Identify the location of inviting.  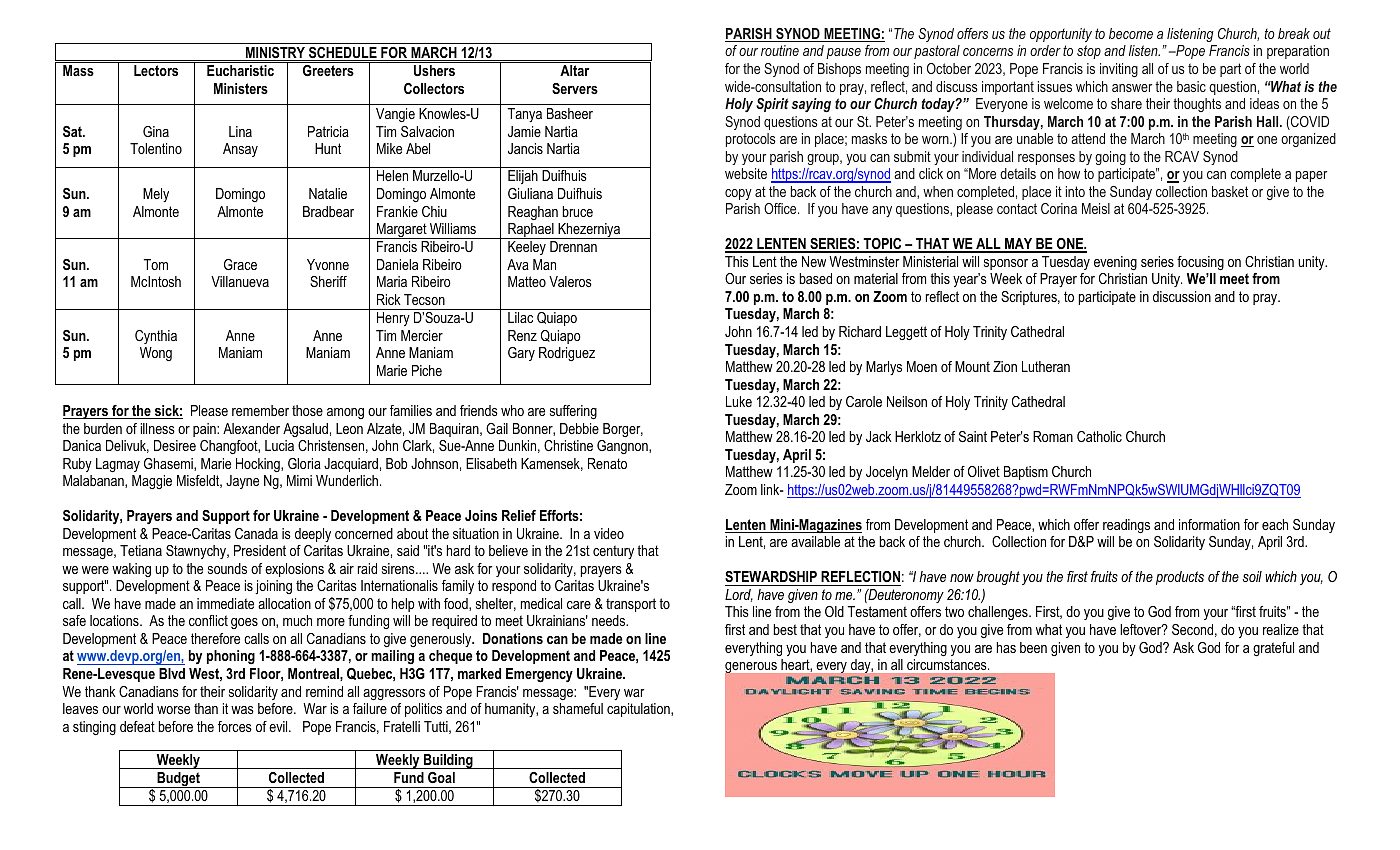
(1119, 70).
